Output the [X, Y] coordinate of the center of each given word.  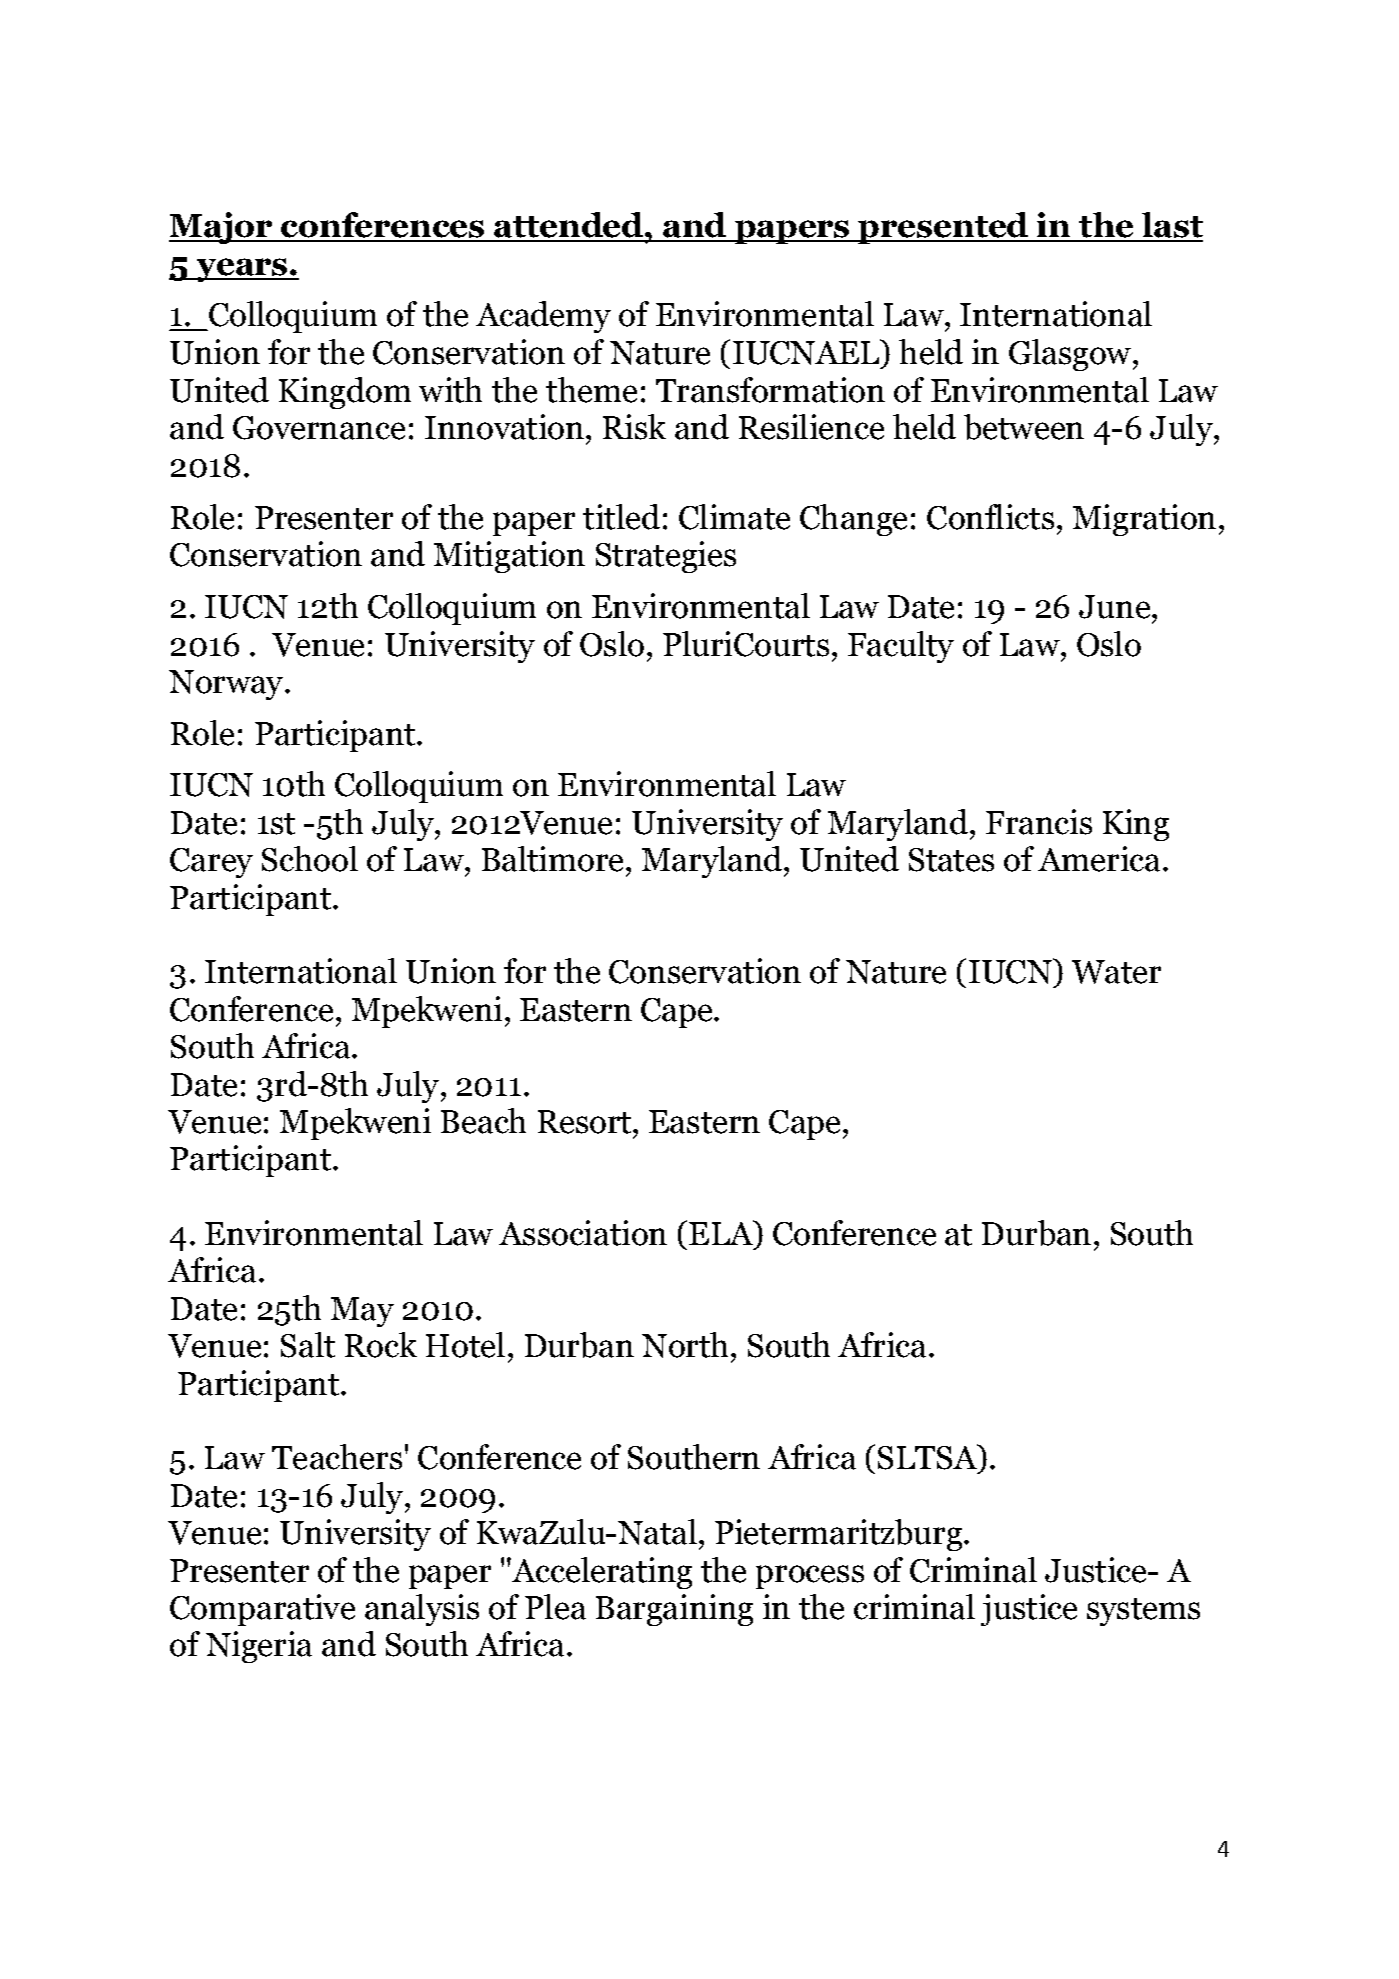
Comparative [262, 1610]
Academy [543, 317]
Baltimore [552, 859]
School [310, 859]
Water [1116, 972]
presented [943, 228]
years [242, 270]
